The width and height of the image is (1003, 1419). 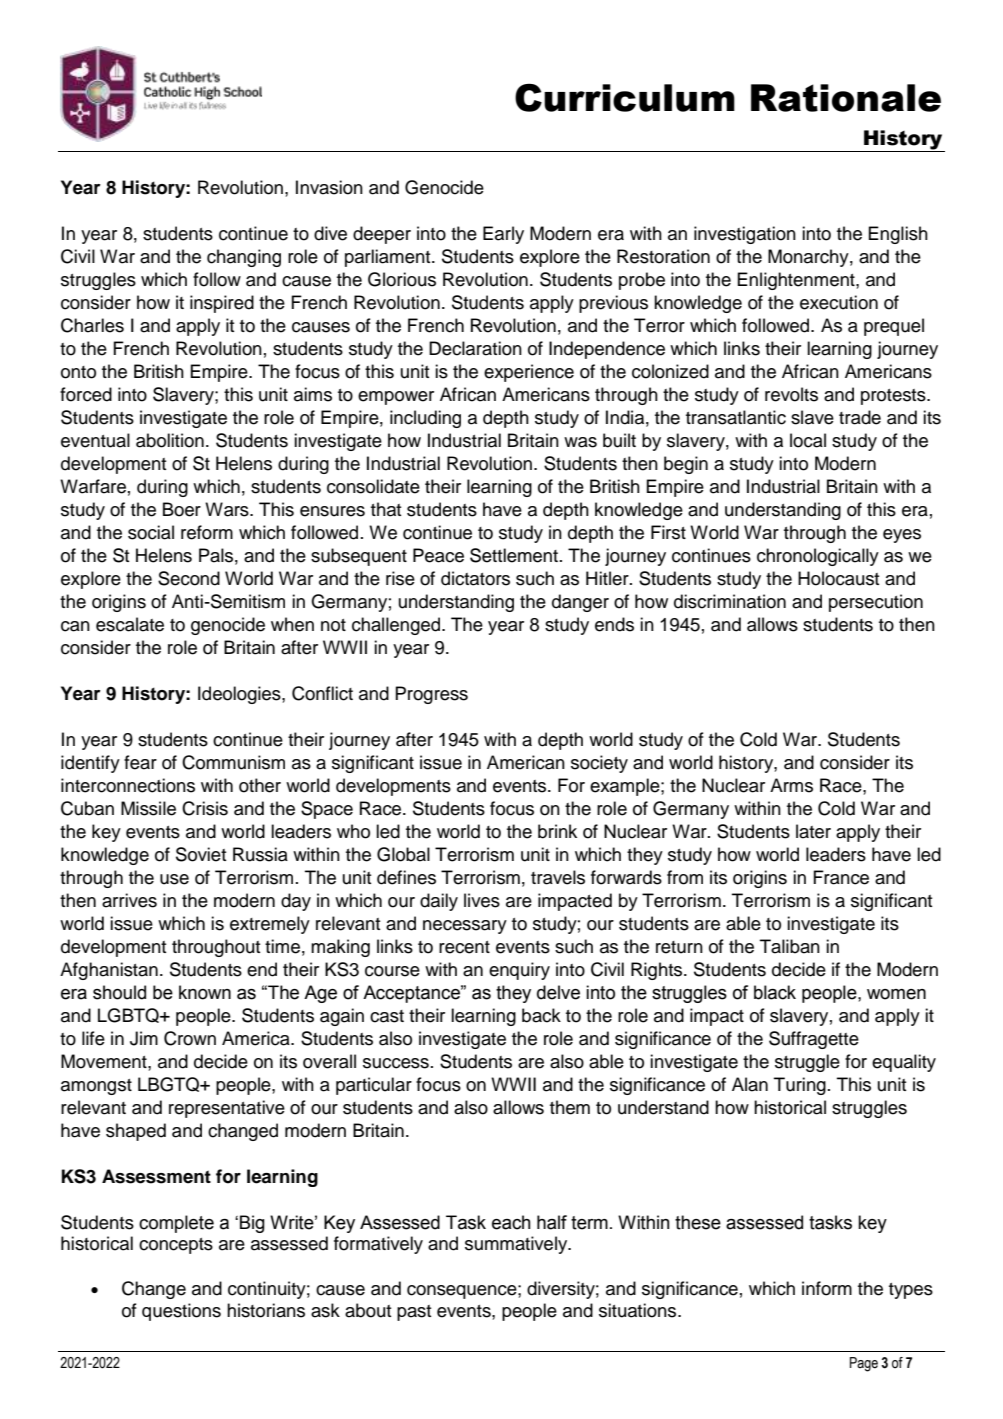 What do you see at coordinates (827, 1288) in the image?
I see `inform` at bounding box center [827, 1288].
